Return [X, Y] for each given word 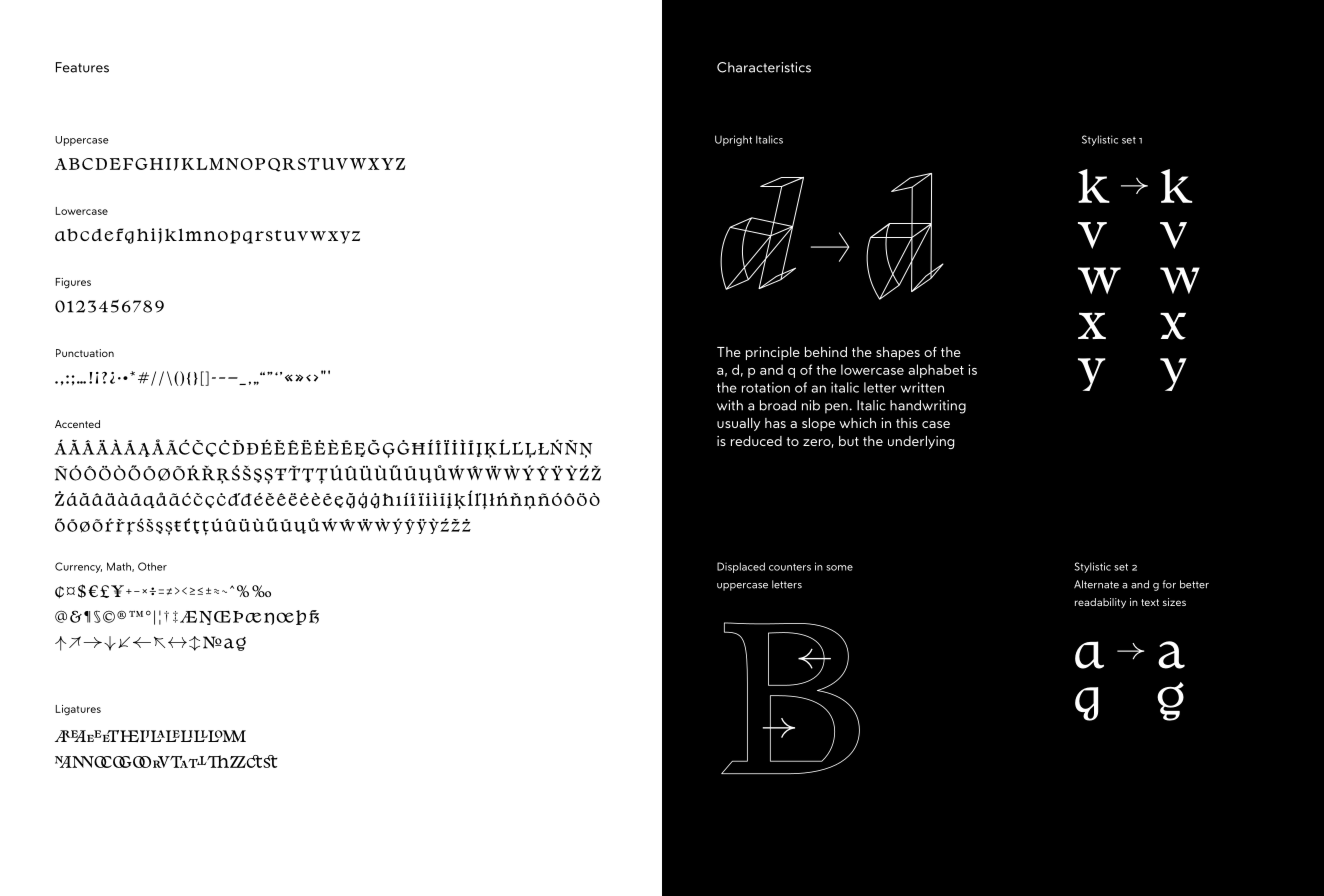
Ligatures [78, 710]
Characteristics [764, 67]
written [922, 387]
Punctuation [85, 353]
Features [82, 67]
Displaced [741, 567]
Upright [733, 140]
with [730, 405]
